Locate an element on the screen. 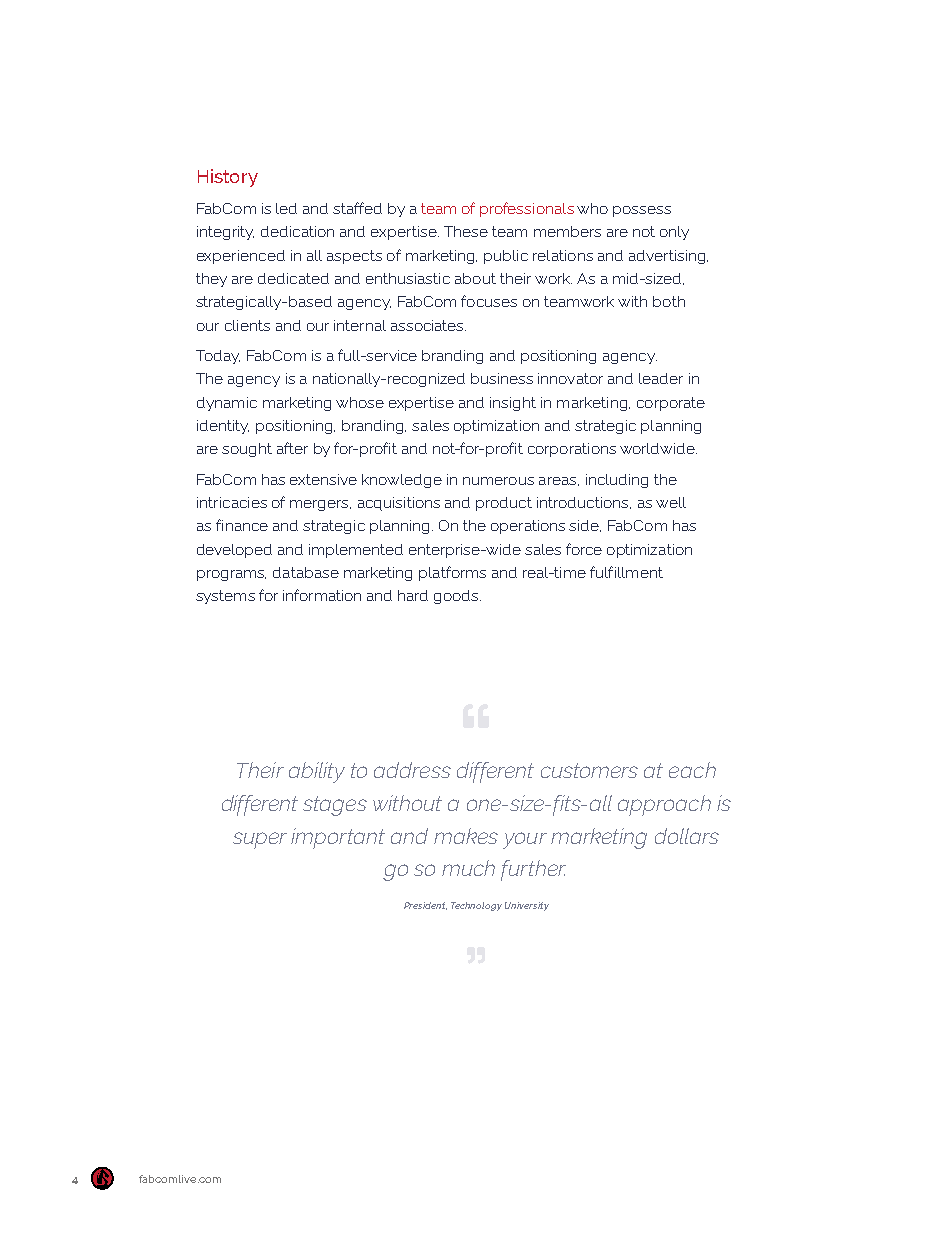  ability is located at coordinates (317, 772).
